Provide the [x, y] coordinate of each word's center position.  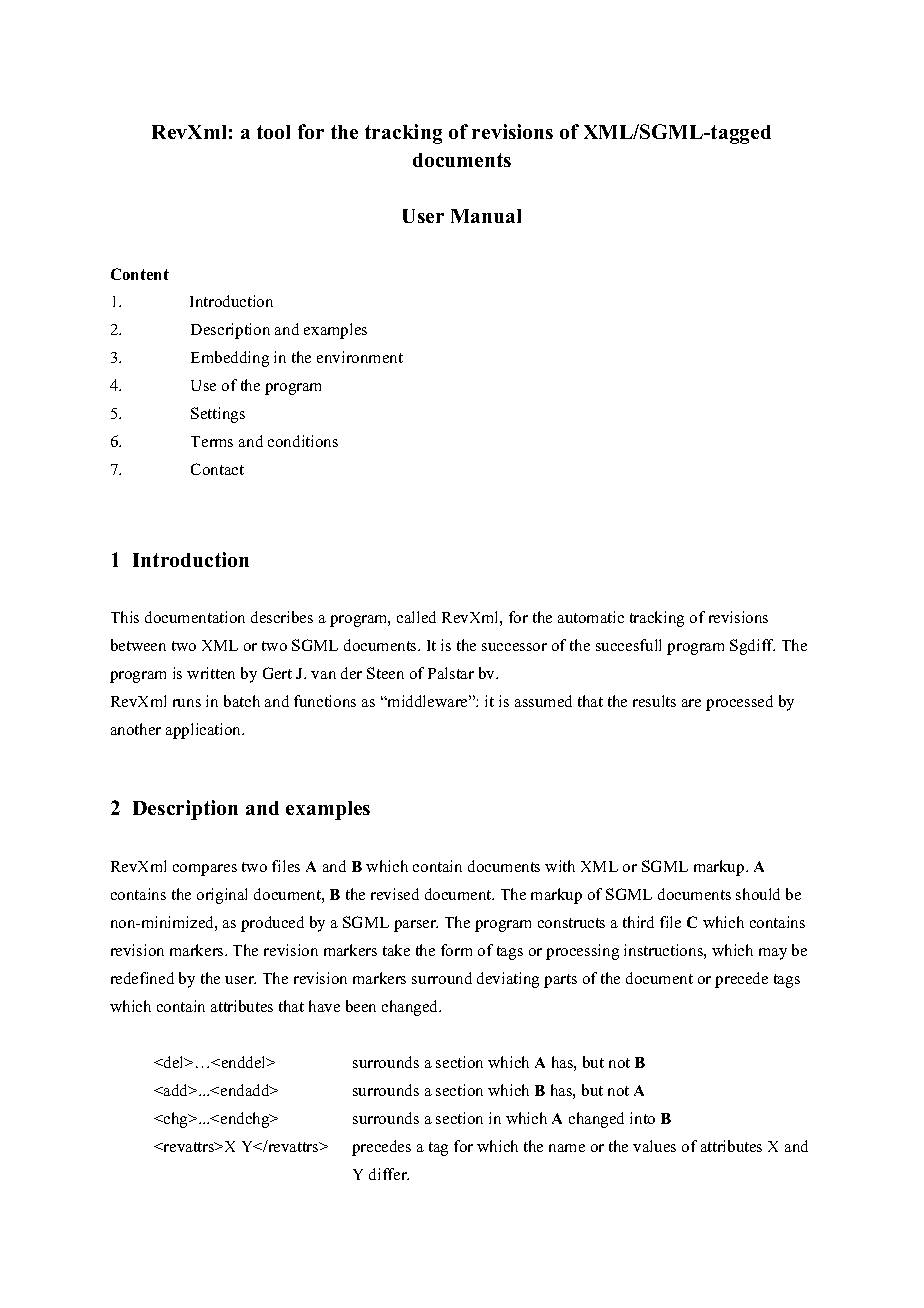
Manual [486, 216]
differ [389, 1174]
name [567, 1148]
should [758, 894]
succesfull [628, 645]
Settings [218, 415]
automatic [591, 617]
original [222, 896]
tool [273, 132]
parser [416, 926]
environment [360, 357]
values [654, 1146]
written [211, 673]
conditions [303, 441]
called [416, 617]
